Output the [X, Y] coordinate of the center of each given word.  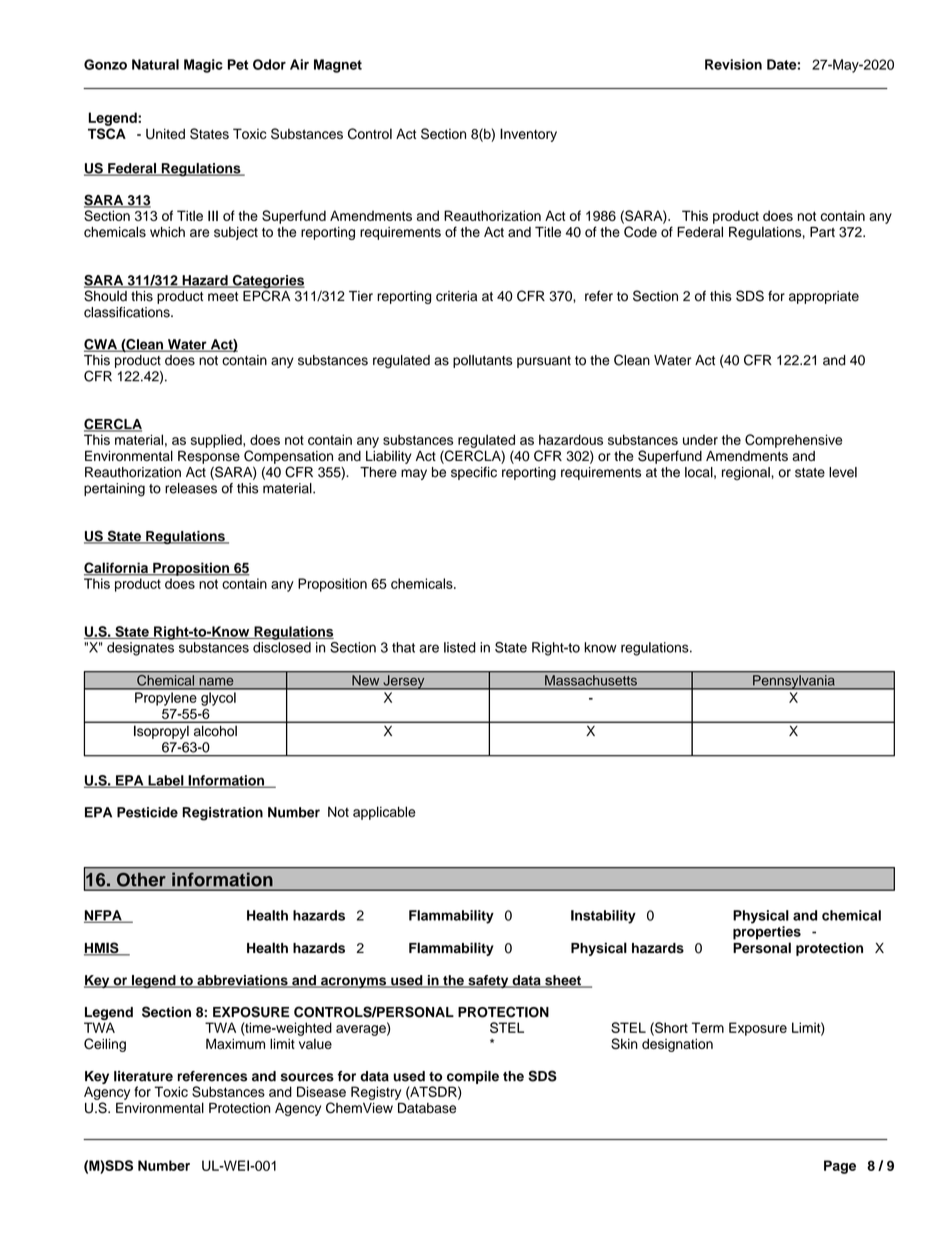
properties [767, 933]
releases [191, 488]
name [216, 682]
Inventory [528, 135]
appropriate [824, 297]
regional [747, 473]
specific [474, 473]
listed [460, 647]
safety [488, 982]
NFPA [104, 916]
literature [143, 1076]
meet [223, 297]
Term [708, 1027]
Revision [733, 64]
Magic [203, 66]
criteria [456, 296]
